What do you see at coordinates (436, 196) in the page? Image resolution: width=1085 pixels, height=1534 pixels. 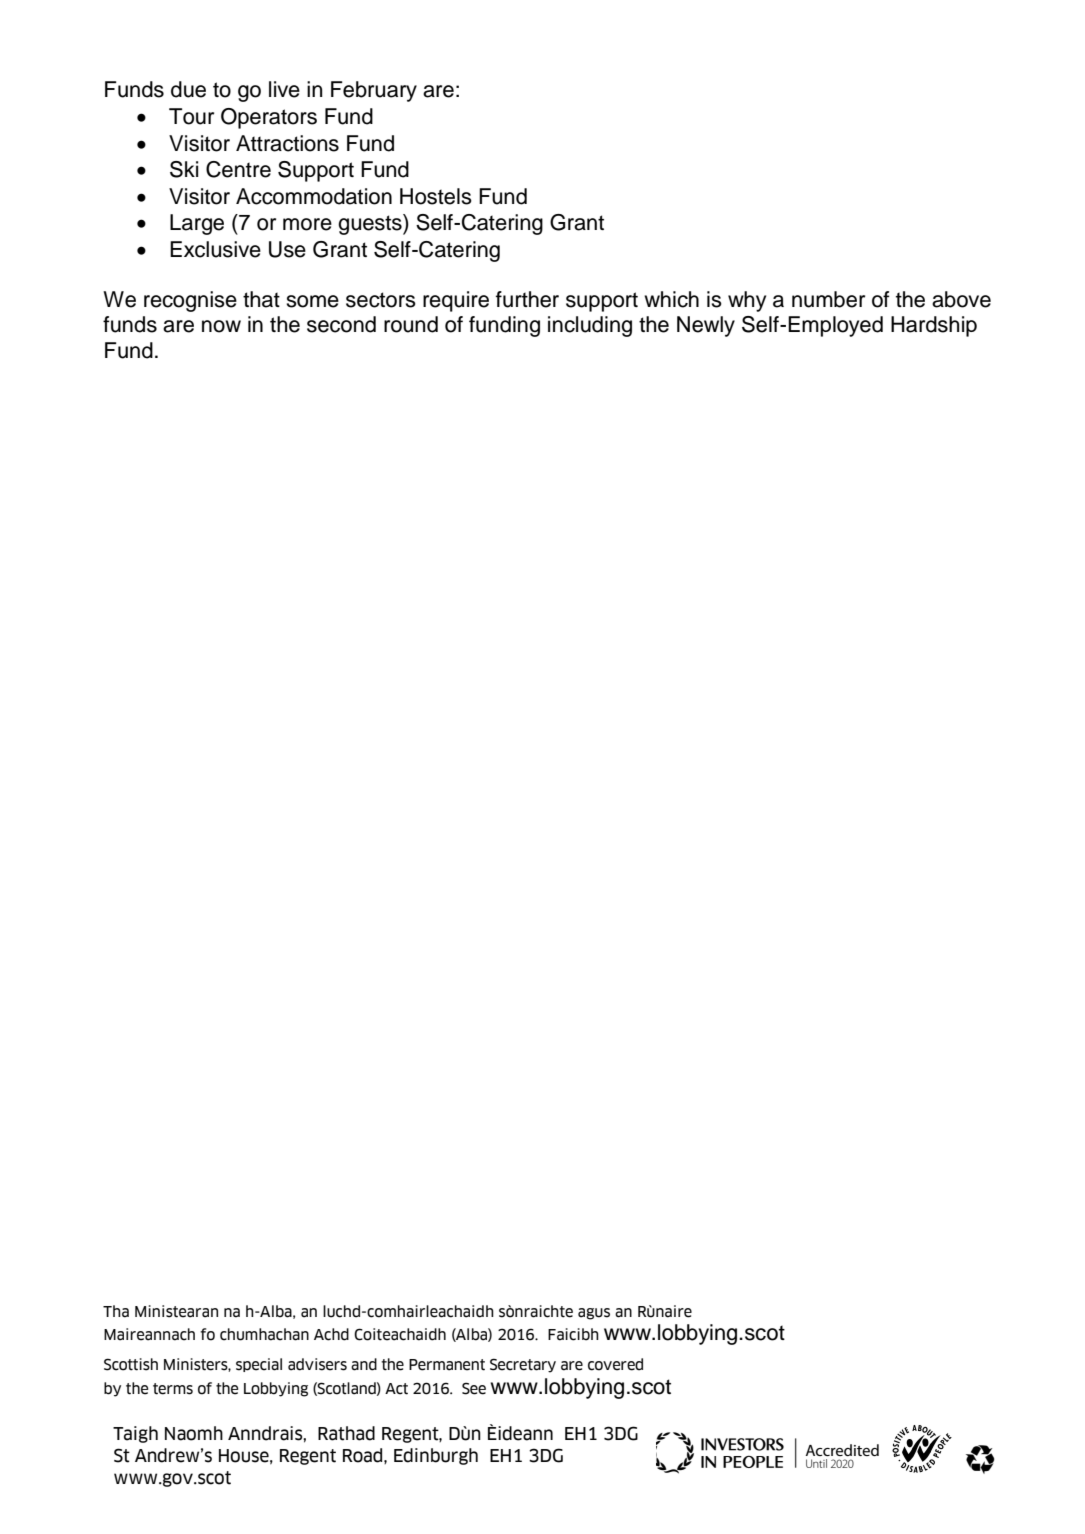 I see `Hostels` at bounding box center [436, 196].
